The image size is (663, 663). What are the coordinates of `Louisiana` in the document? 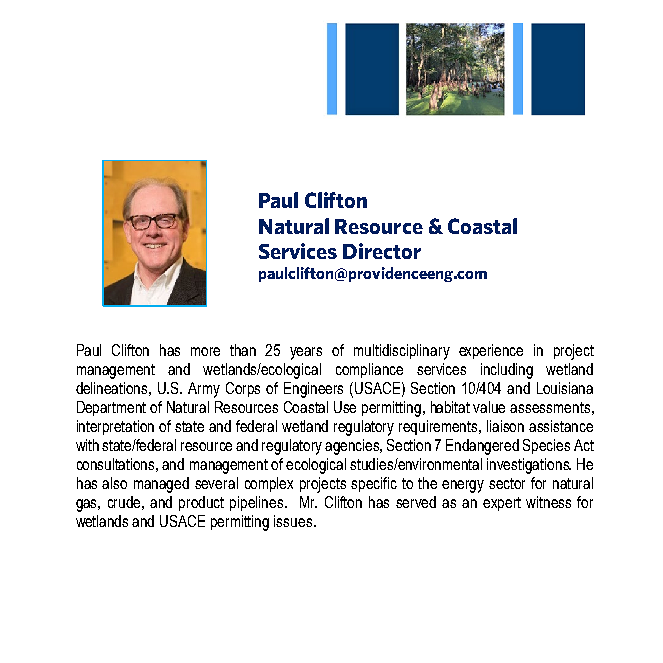 It's located at (565, 388).
